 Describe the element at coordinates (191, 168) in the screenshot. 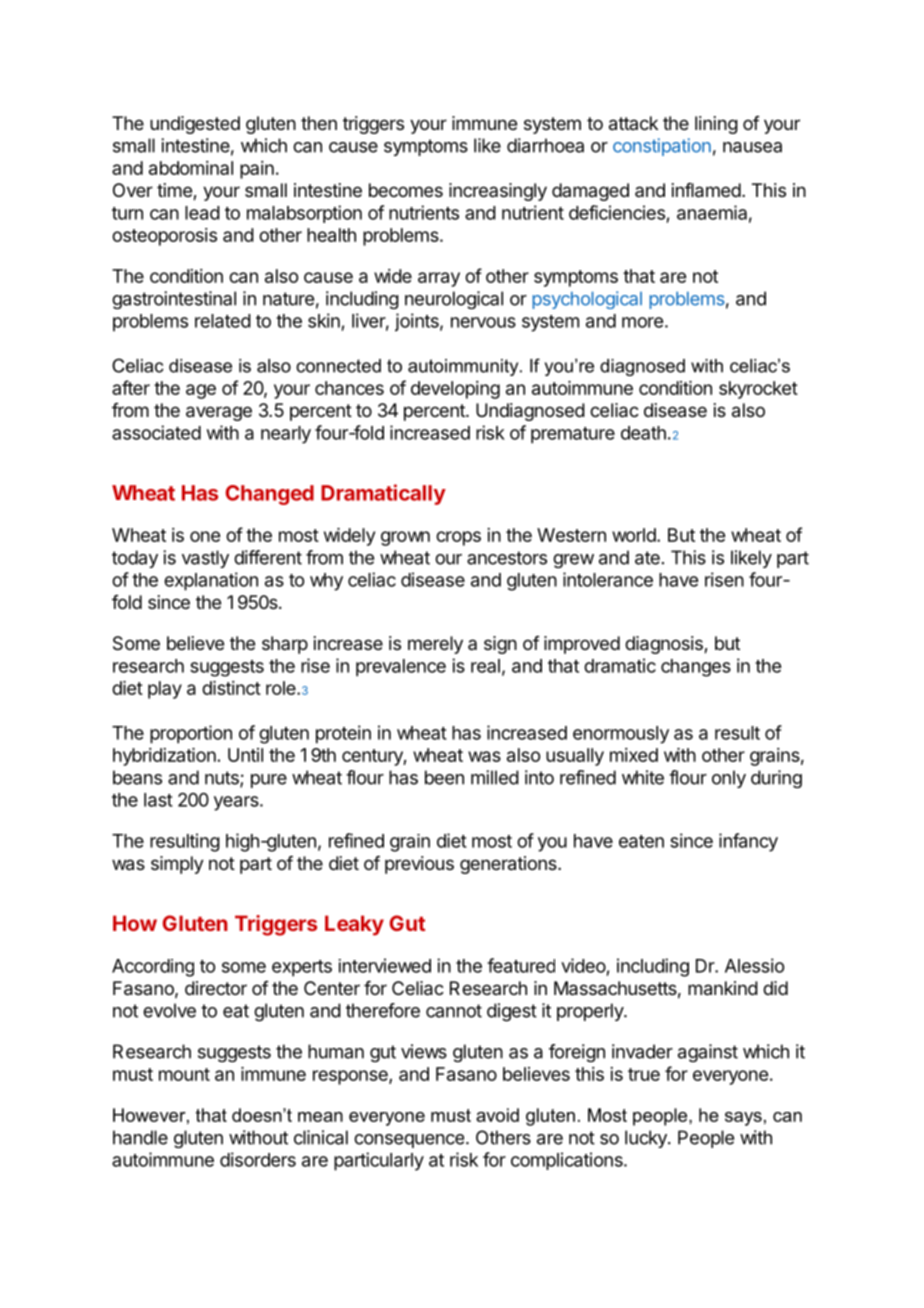

I see `abdominal` at that location.
